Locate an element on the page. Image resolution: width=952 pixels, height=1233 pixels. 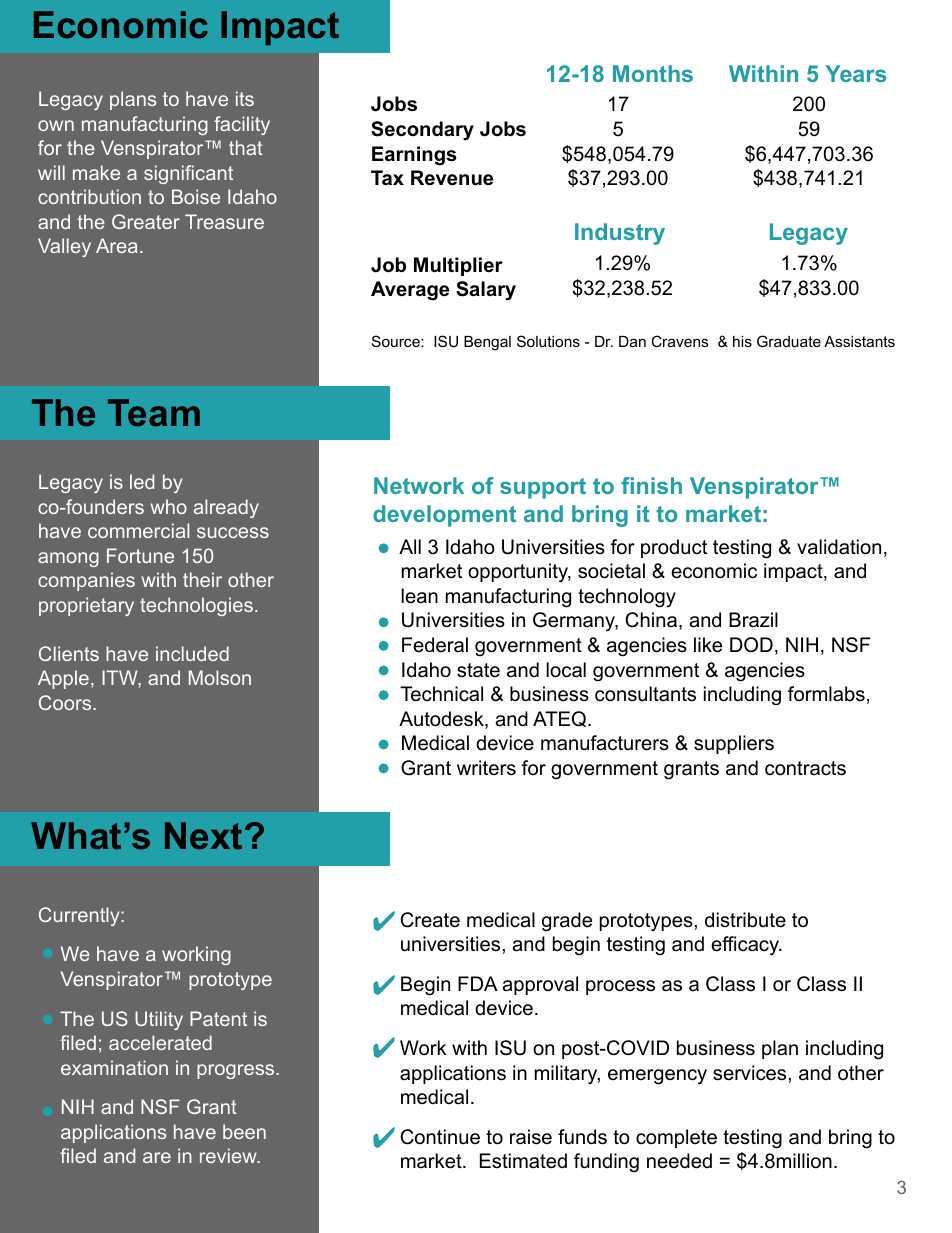
review is located at coordinates (229, 1155).
